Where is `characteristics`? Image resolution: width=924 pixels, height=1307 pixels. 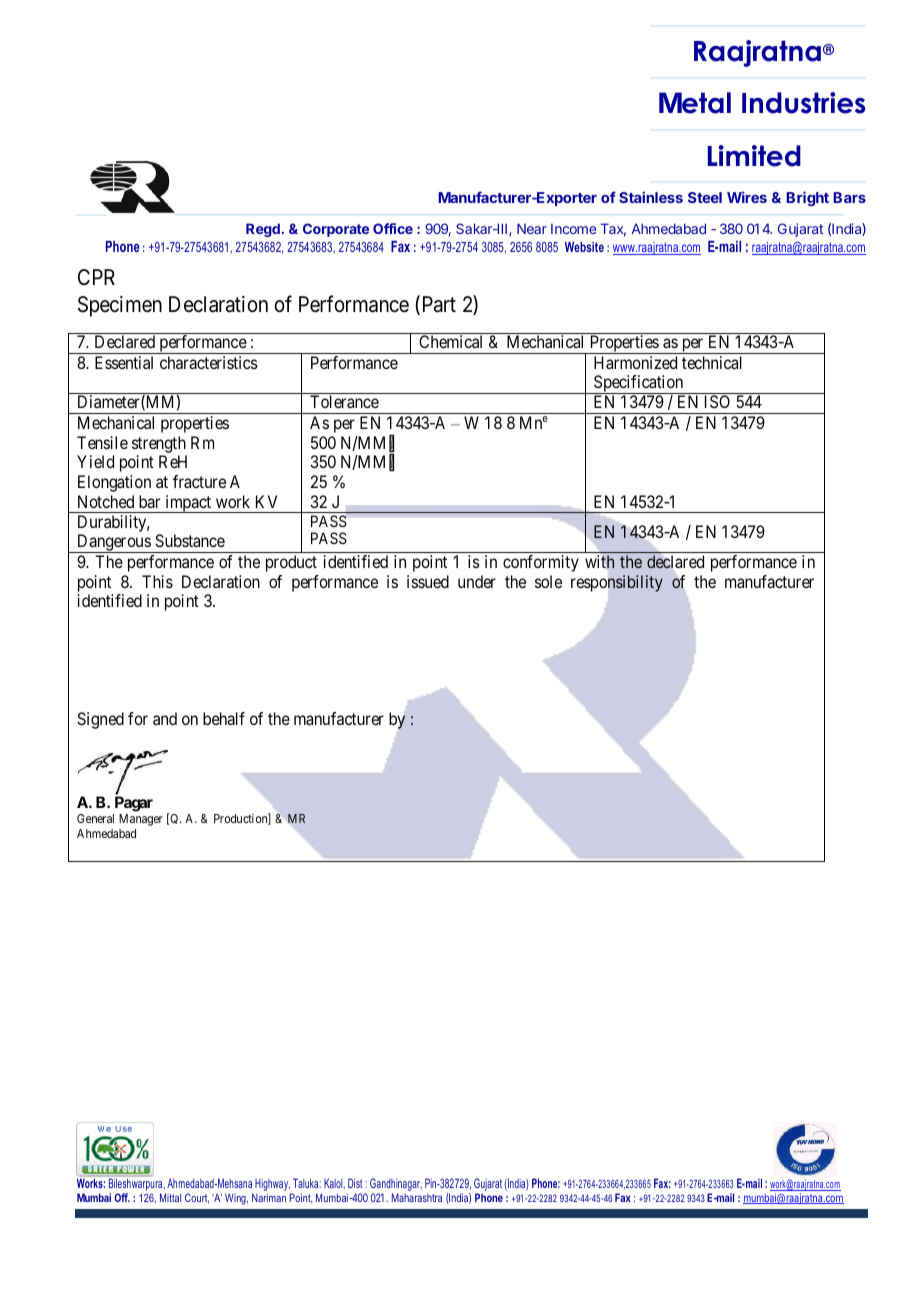 characteristics is located at coordinates (209, 362).
